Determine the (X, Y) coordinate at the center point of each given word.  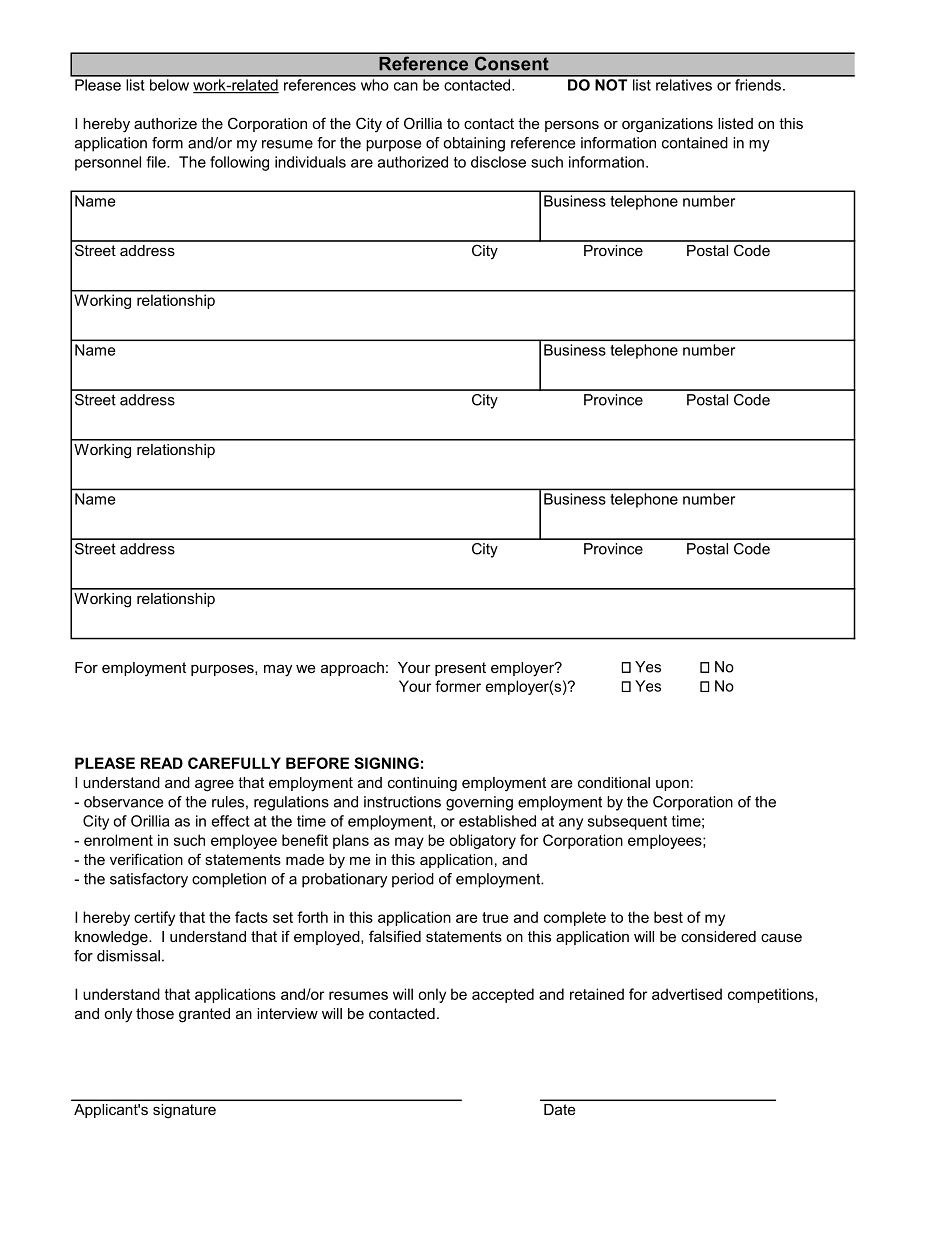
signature (184, 1111)
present (460, 669)
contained (695, 143)
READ (162, 763)
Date (559, 1109)
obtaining (474, 144)
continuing (422, 784)
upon (672, 785)
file (157, 162)
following (239, 163)
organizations (667, 125)
